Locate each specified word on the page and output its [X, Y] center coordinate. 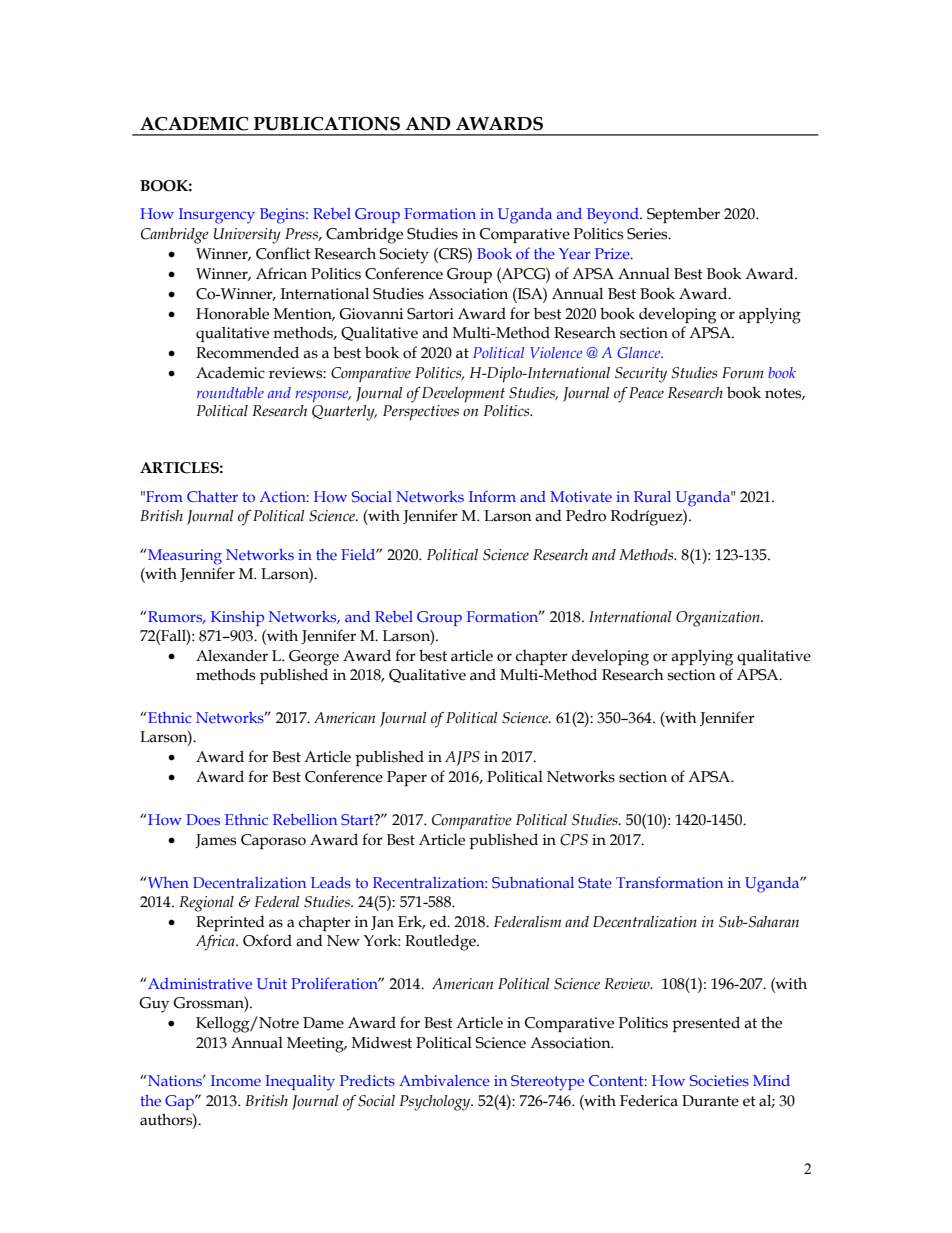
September [683, 215]
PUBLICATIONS [327, 124]
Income [236, 1080]
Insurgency [217, 216]
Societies [719, 1080]
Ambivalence [444, 1080]
